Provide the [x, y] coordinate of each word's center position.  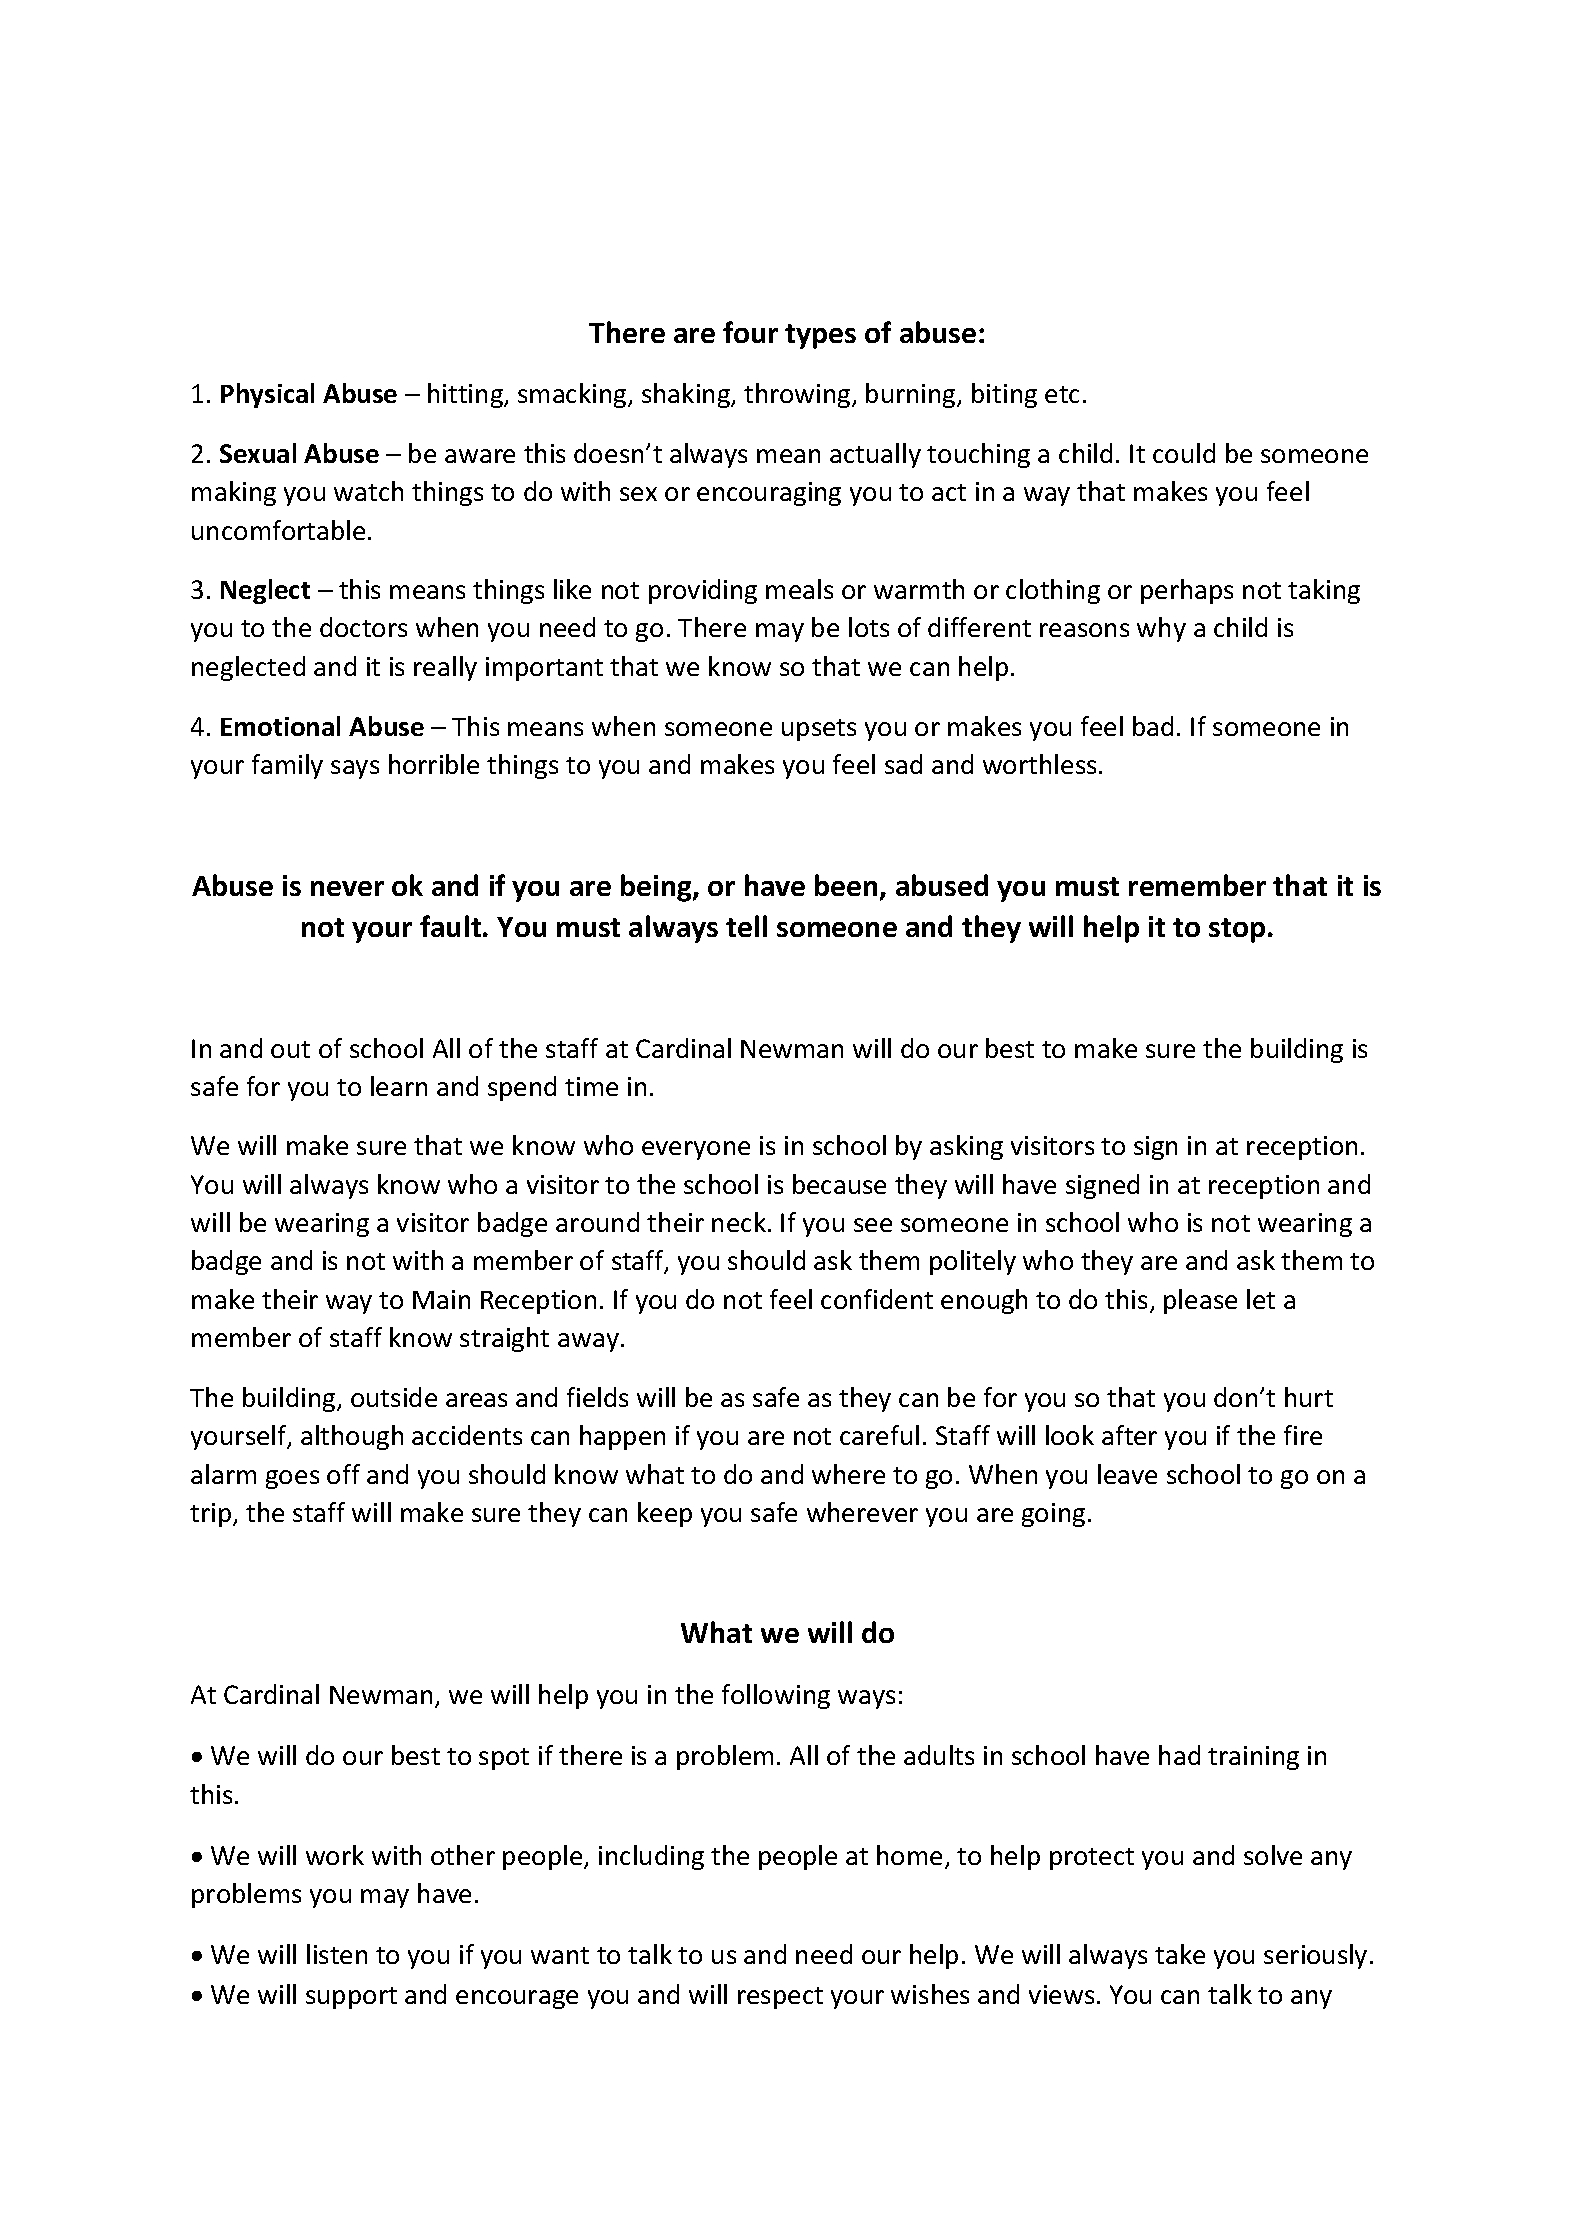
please [1200, 1301]
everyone [696, 1150]
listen [337, 1954]
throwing [798, 395]
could [1184, 453]
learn [399, 1086]
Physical [267, 395]
